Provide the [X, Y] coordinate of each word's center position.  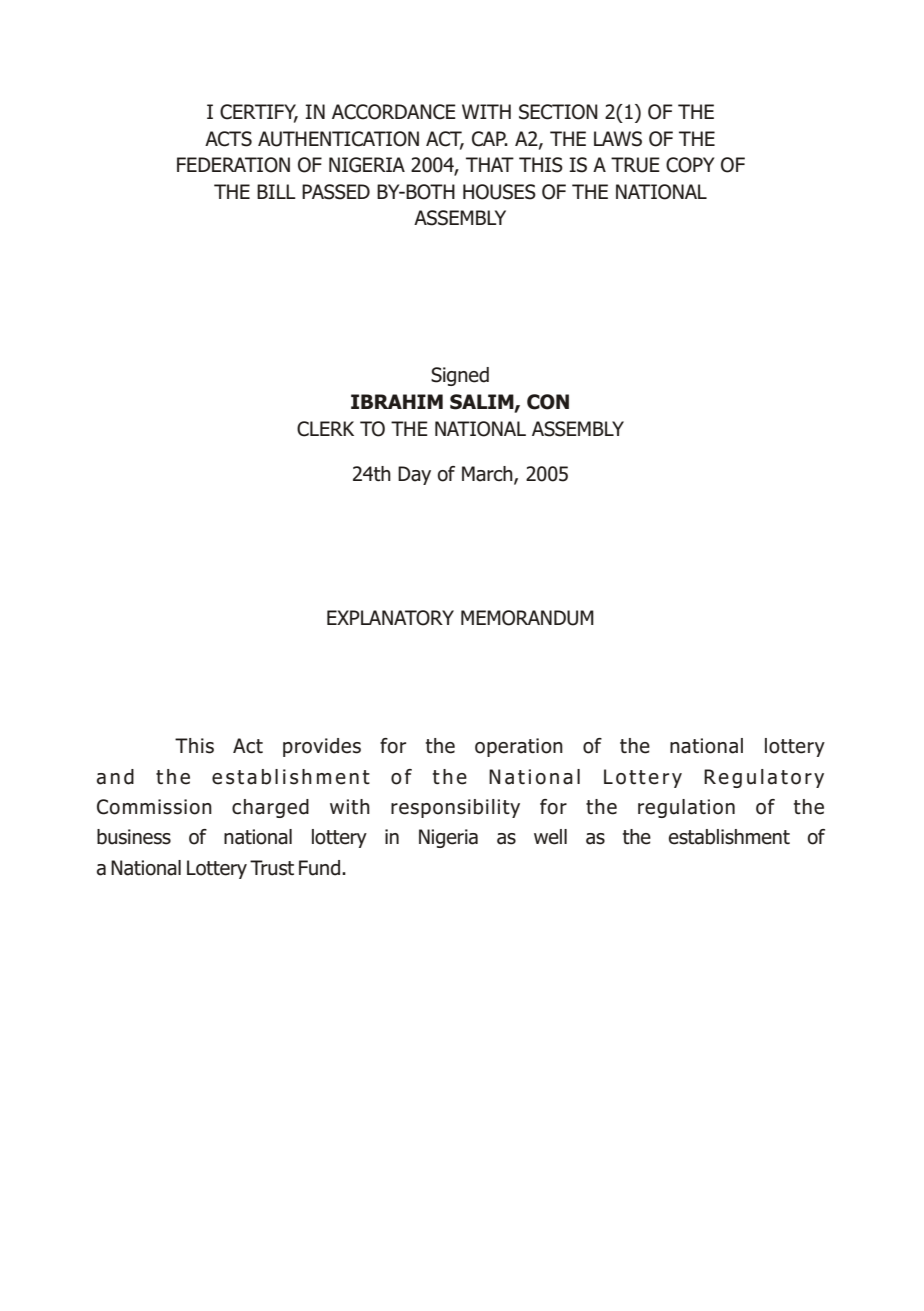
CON [548, 402]
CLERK [325, 429]
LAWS [618, 139]
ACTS [228, 139]
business [134, 837]
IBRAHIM [397, 401]
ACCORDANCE [394, 112]
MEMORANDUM [527, 618]
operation [519, 747]
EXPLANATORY [390, 618]
